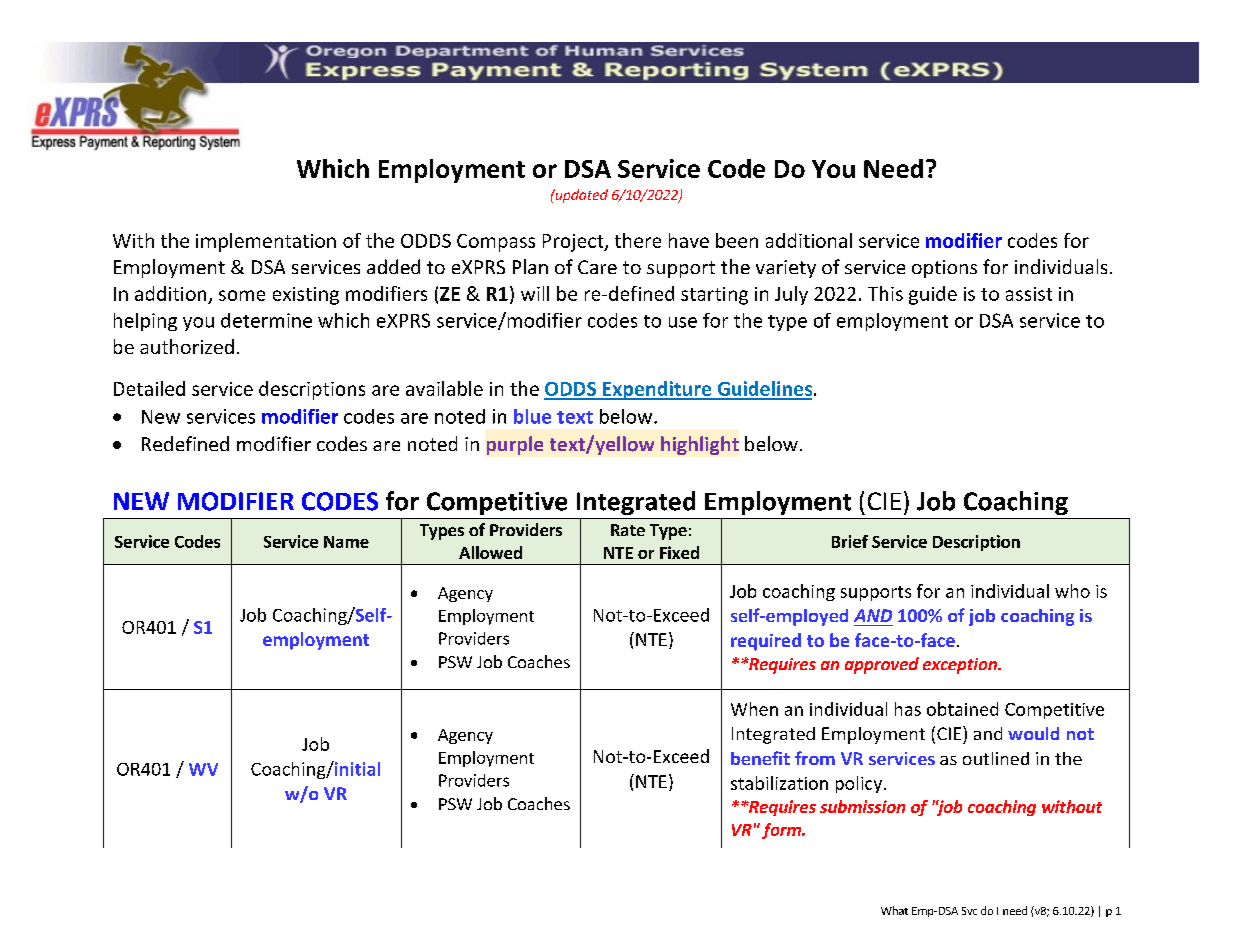  Describe the element at coordinates (962, 709) in the document. I see `obtained` at that location.
